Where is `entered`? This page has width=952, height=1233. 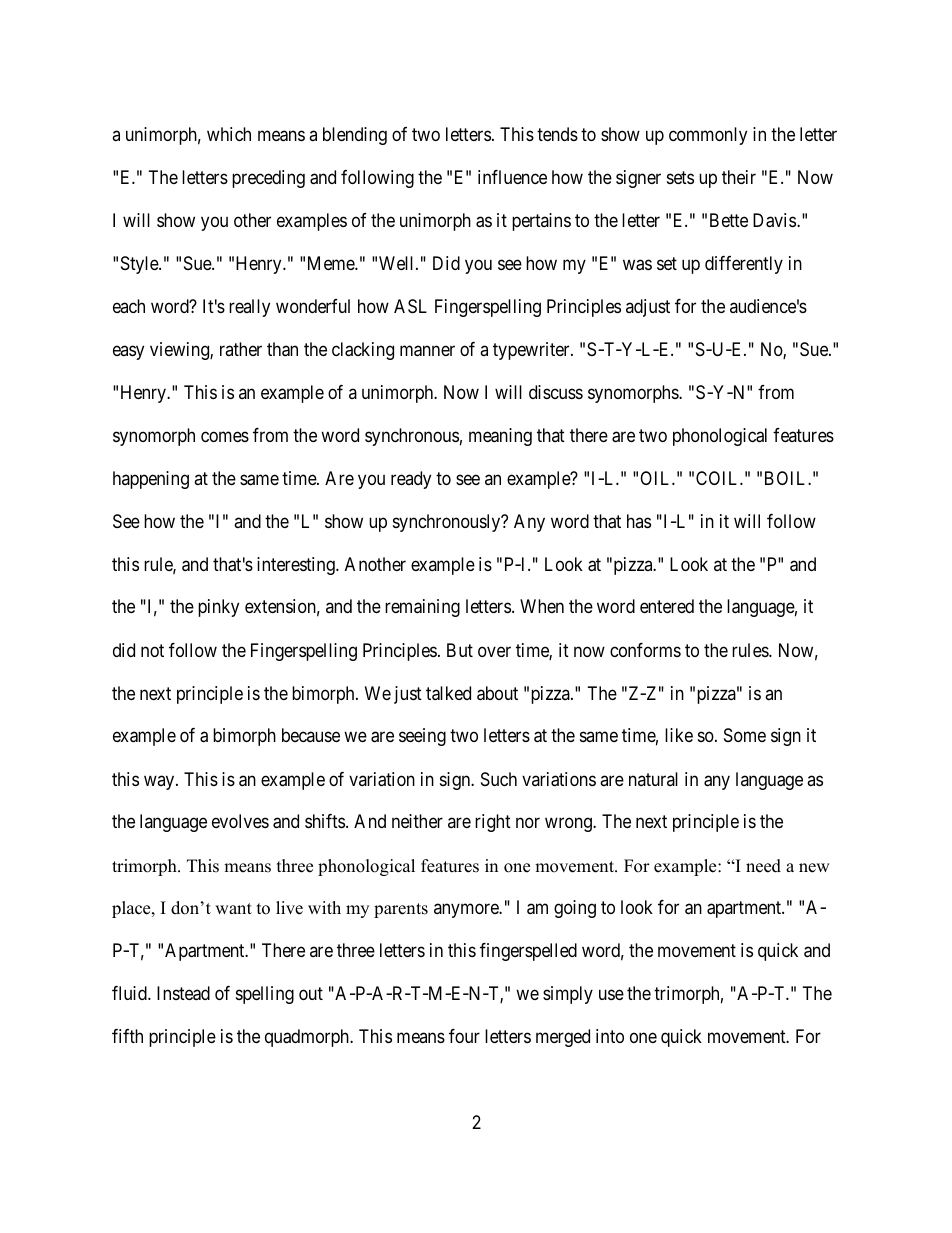 entered is located at coordinates (667, 606).
